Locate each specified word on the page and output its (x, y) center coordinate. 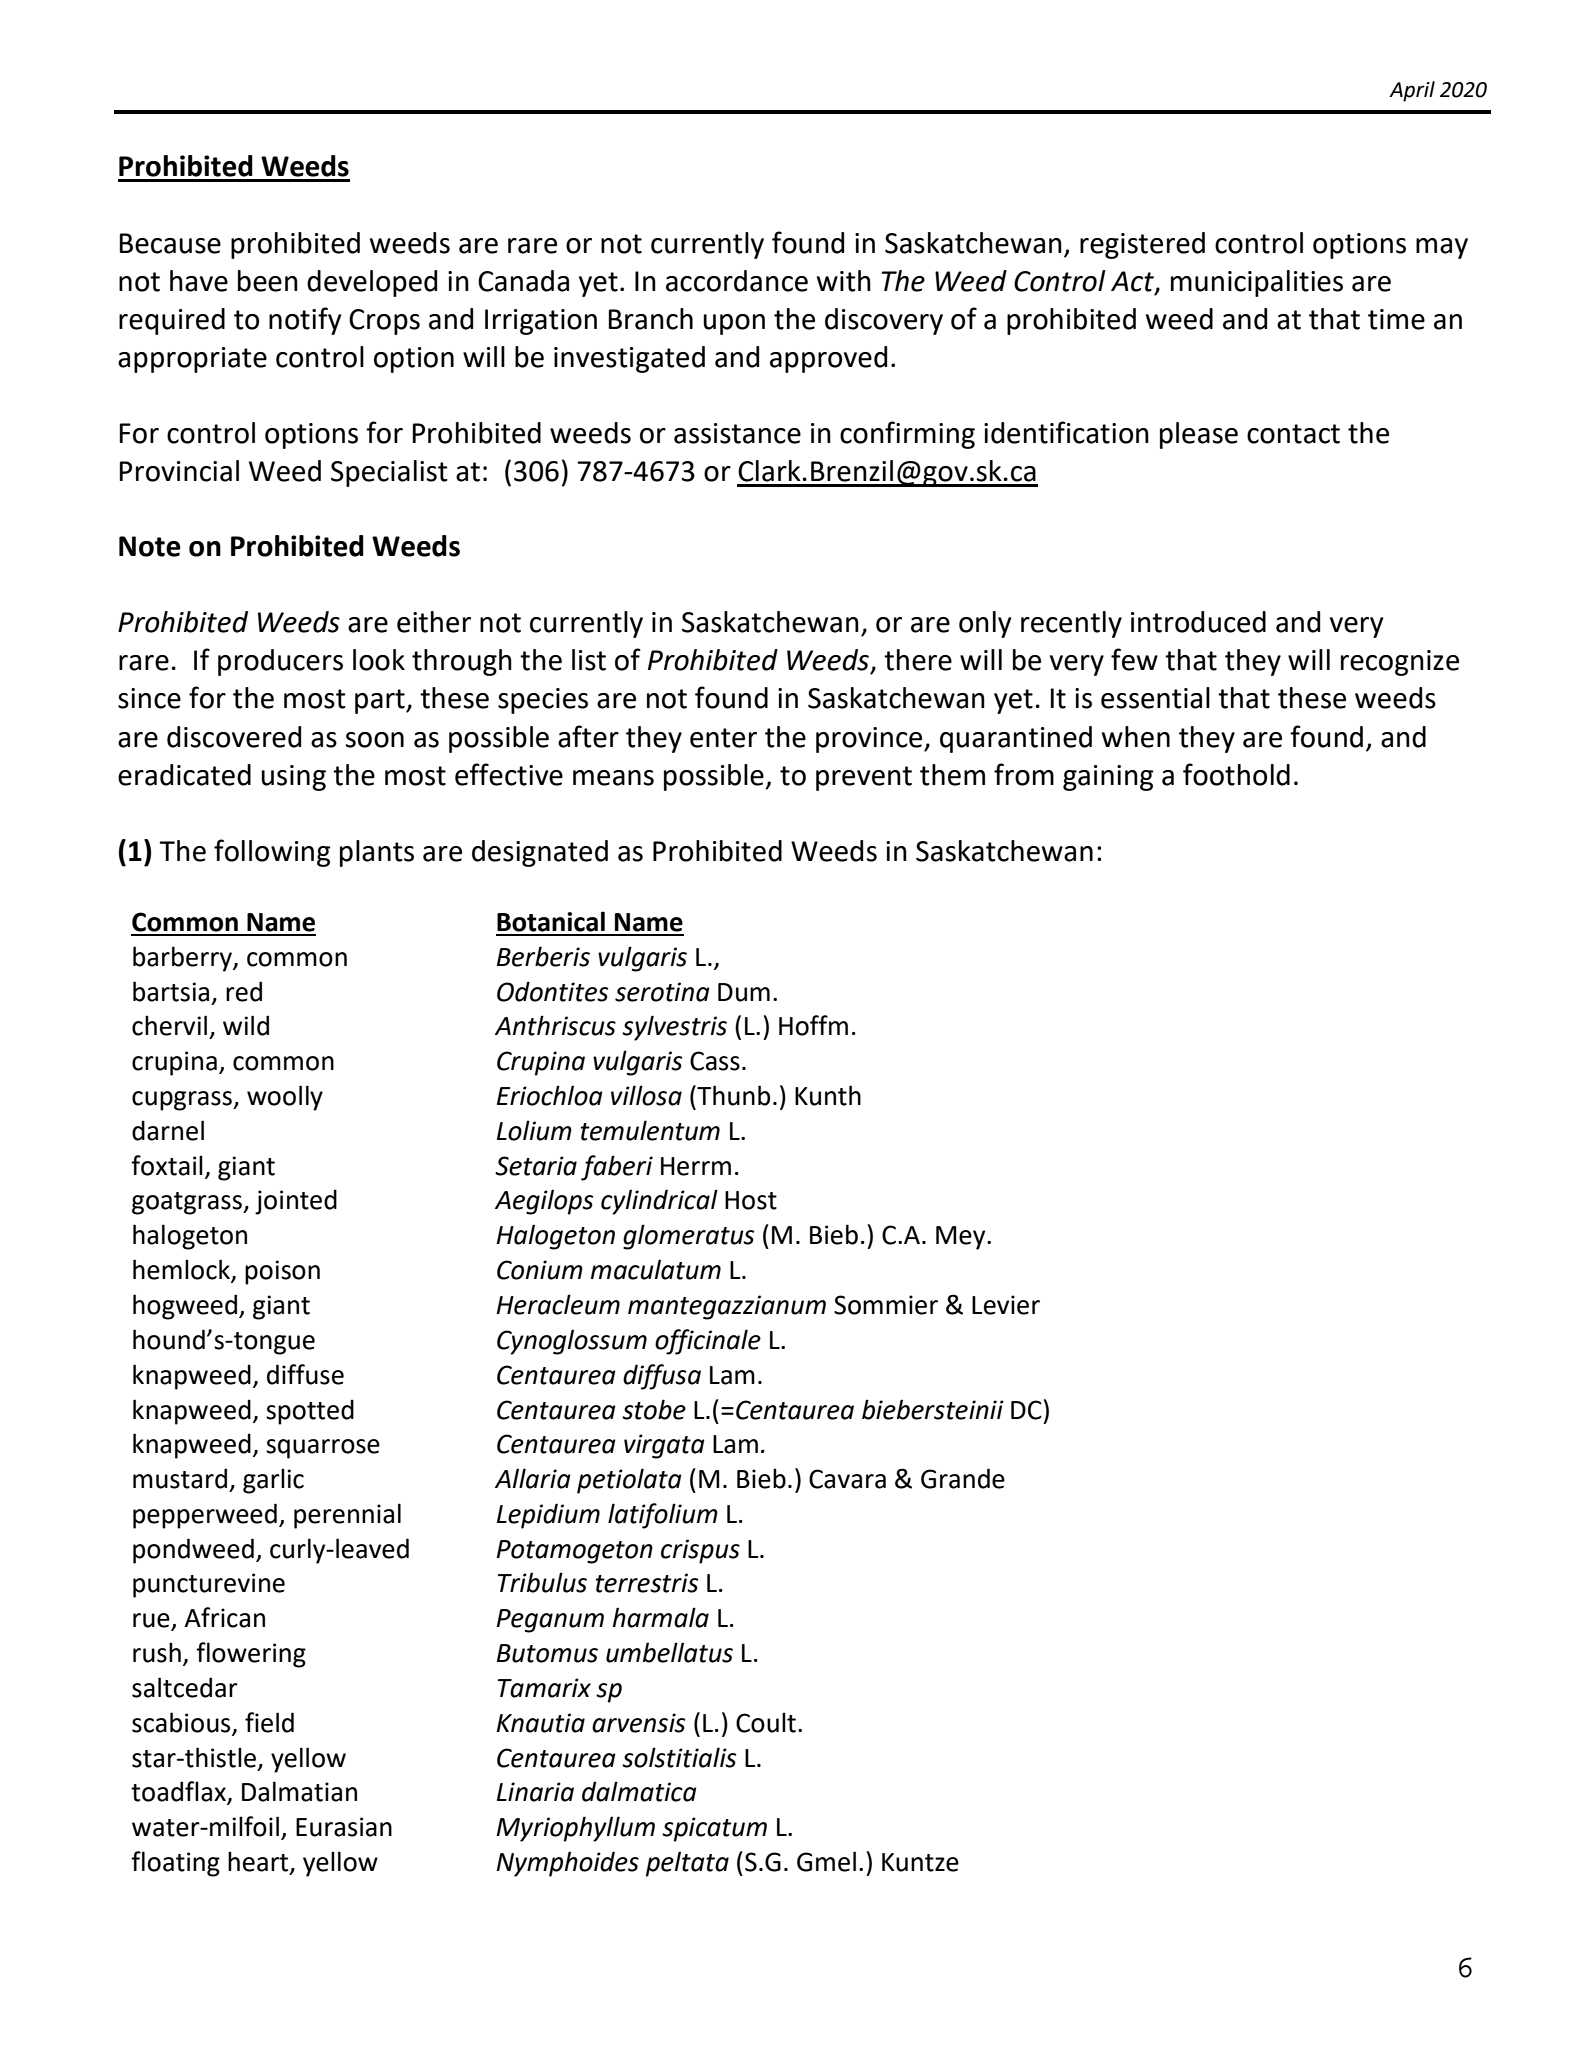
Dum (744, 992)
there (918, 660)
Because (170, 243)
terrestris (647, 1583)
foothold (1236, 774)
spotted (310, 1412)
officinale (708, 1342)
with (844, 281)
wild (246, 1025)
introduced (1198, 622)
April (1412, 91)
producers (280, 662)
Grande (963, 1478)
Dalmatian (299, 1791)
